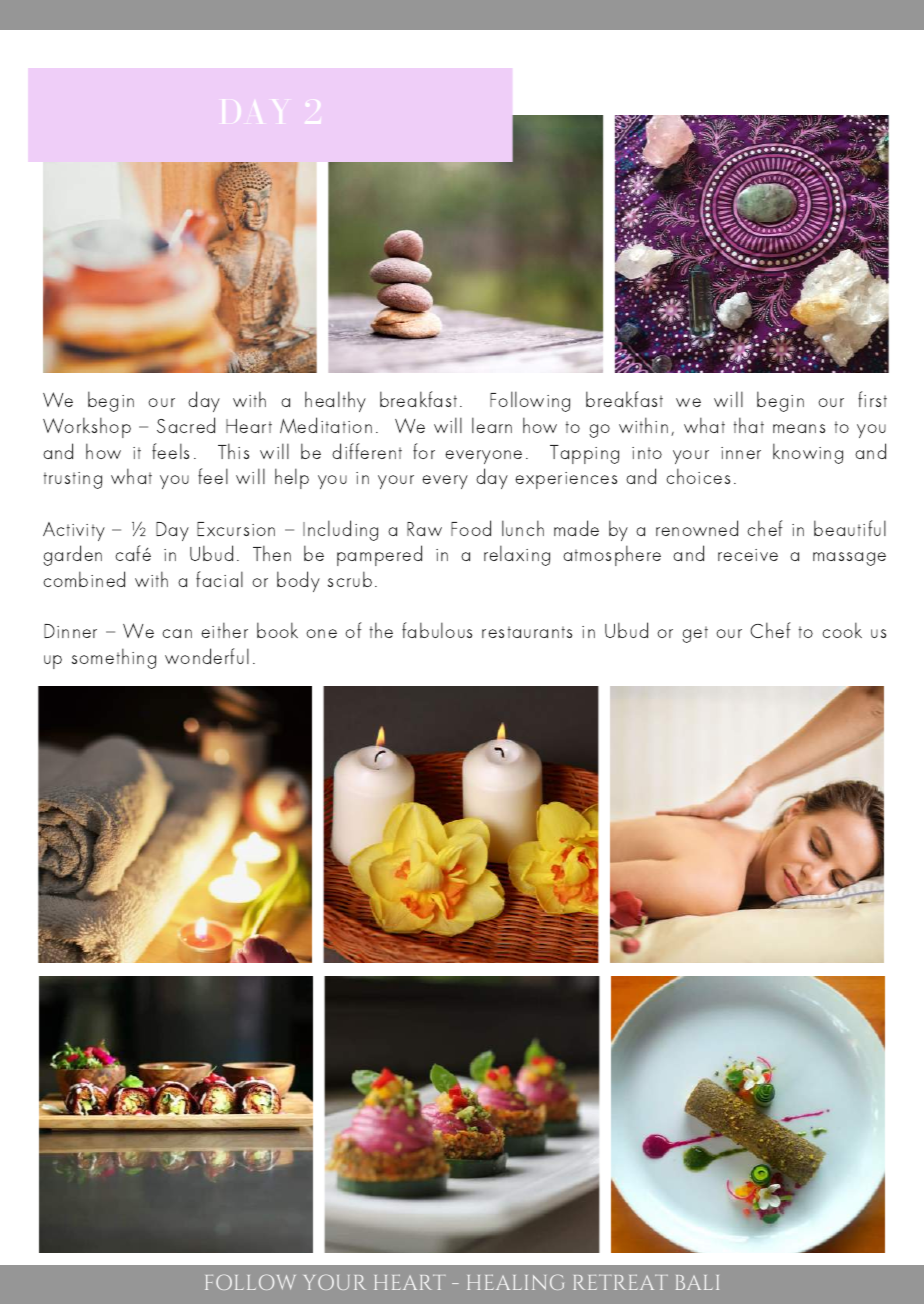 Image resolution: width=924 pixels, height=1308 pixels. I want to click on fabulous, so click(437, 630).
